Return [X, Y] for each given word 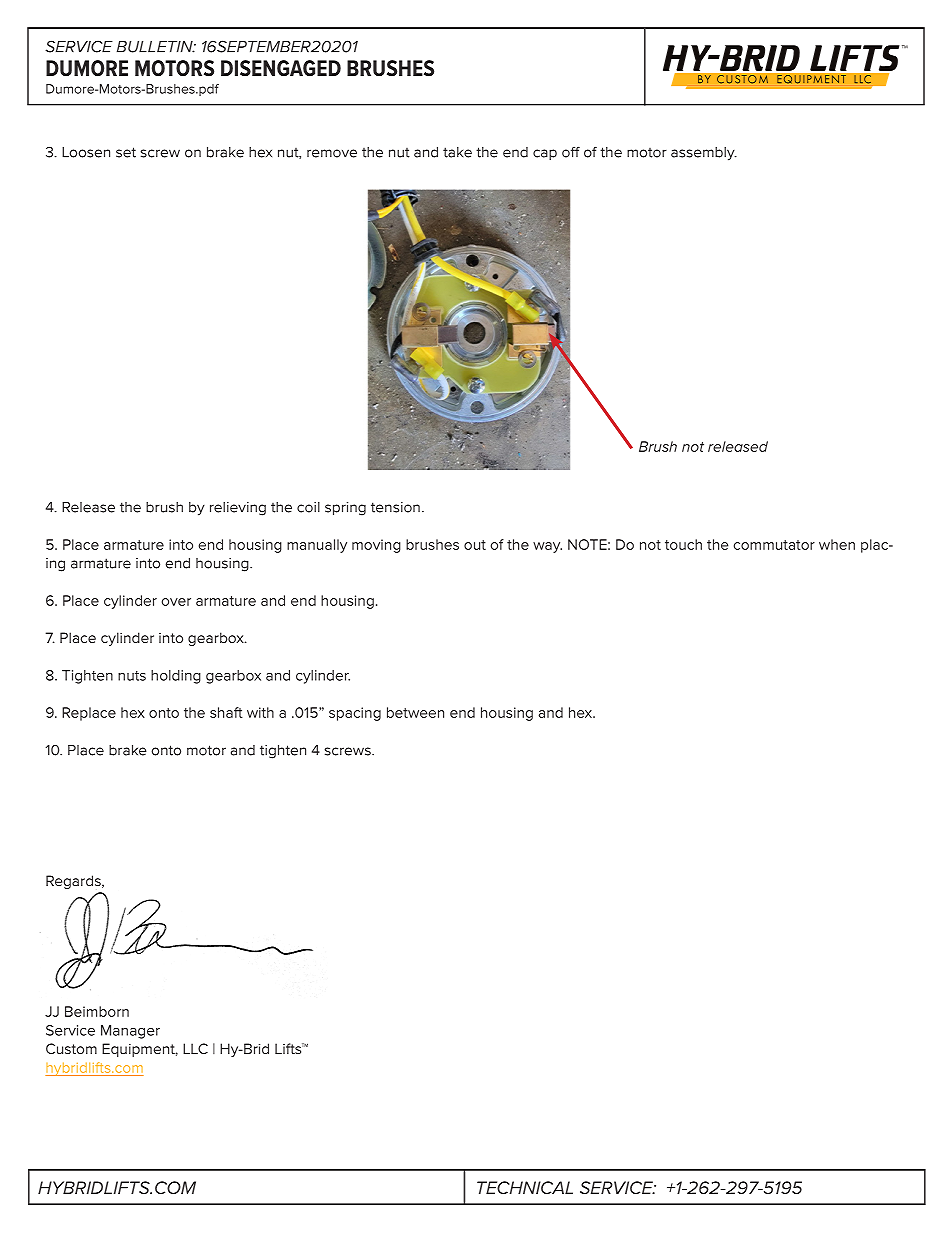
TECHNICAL [525, 1187]
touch [683, 544]
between [415, 712]
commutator [774, 545]
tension [395, 507]
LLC [195, 1048]
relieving [238, 509]
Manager [130, 1032]
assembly [704, 154]
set [126, 152]
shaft [226, 712]
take [457, 152]
